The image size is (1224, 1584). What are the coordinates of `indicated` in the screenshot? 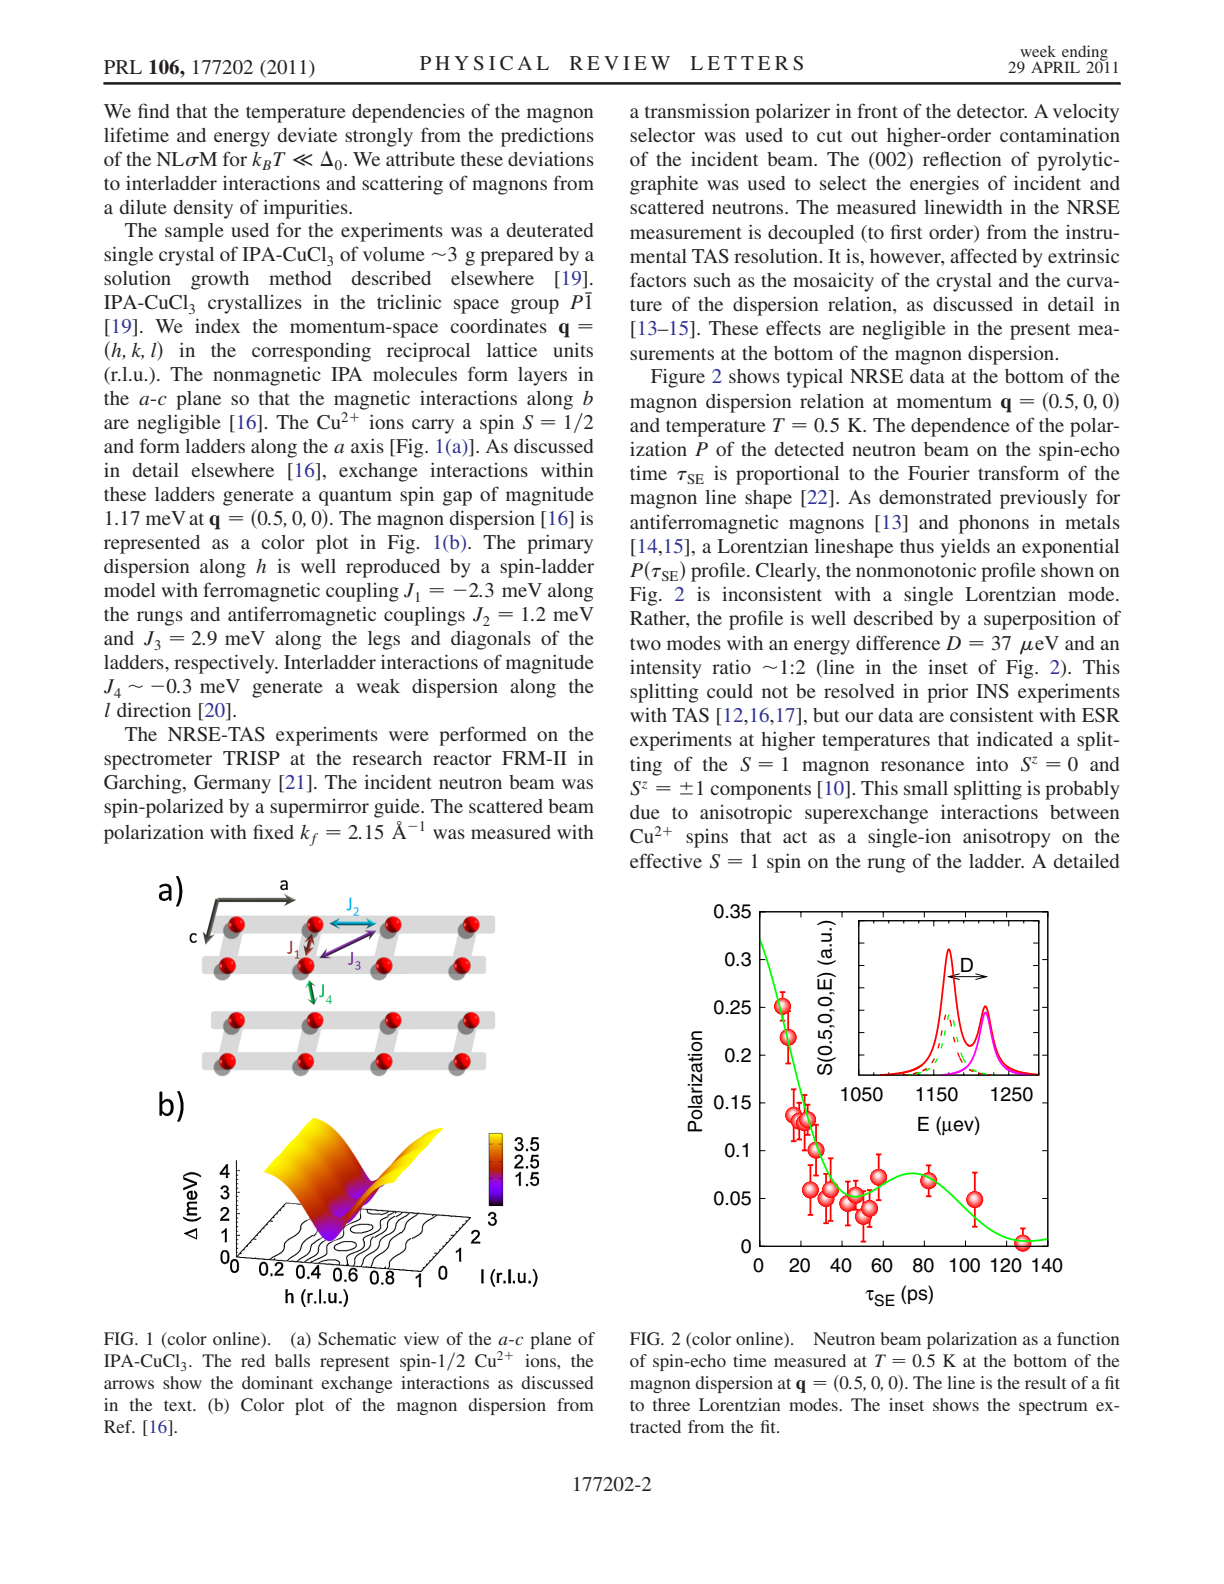 It's located at (1015, 739).
